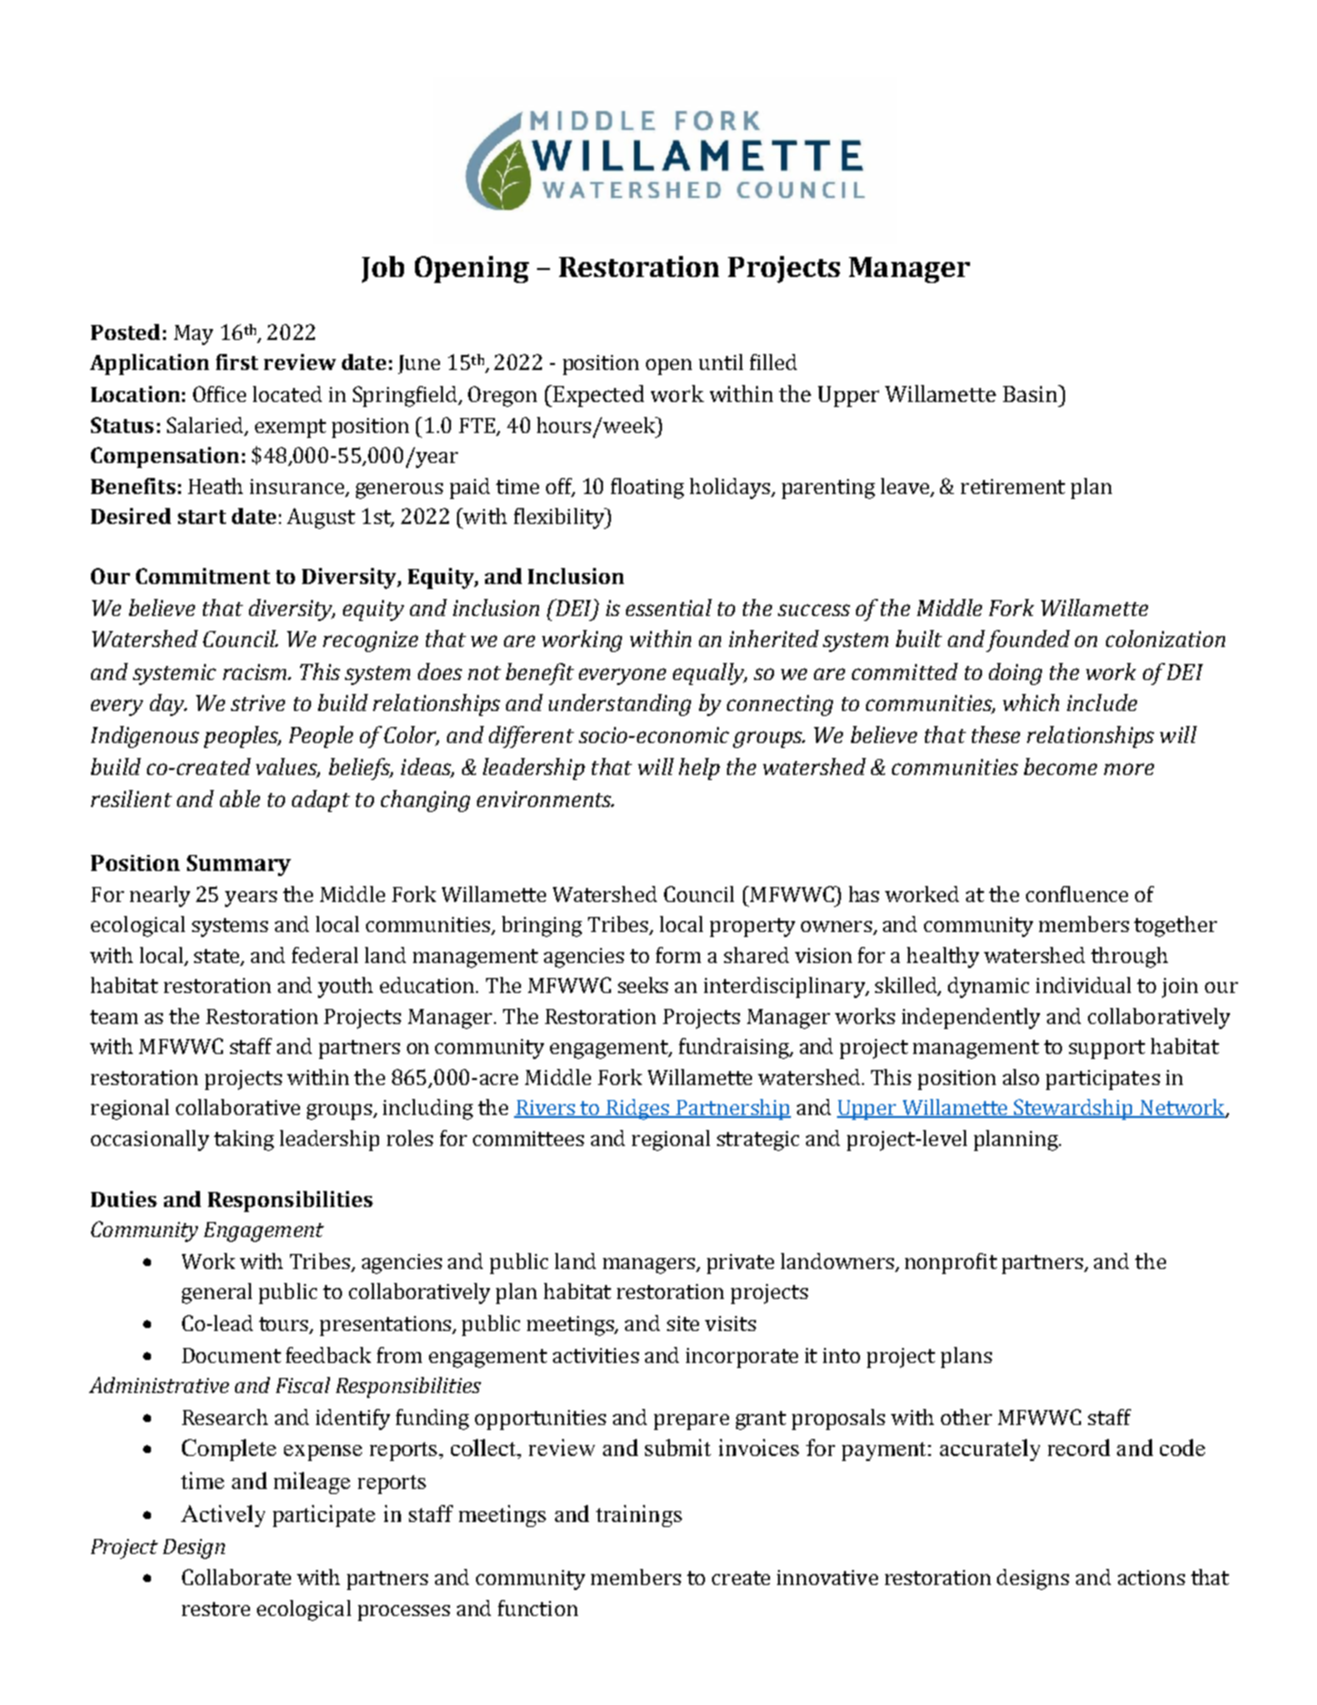 This screenshot has width=1317, height=1705. What do you see at coordinates (325, 955) in the screenshot?
I see `federal` at bounding box center [325, 955].
